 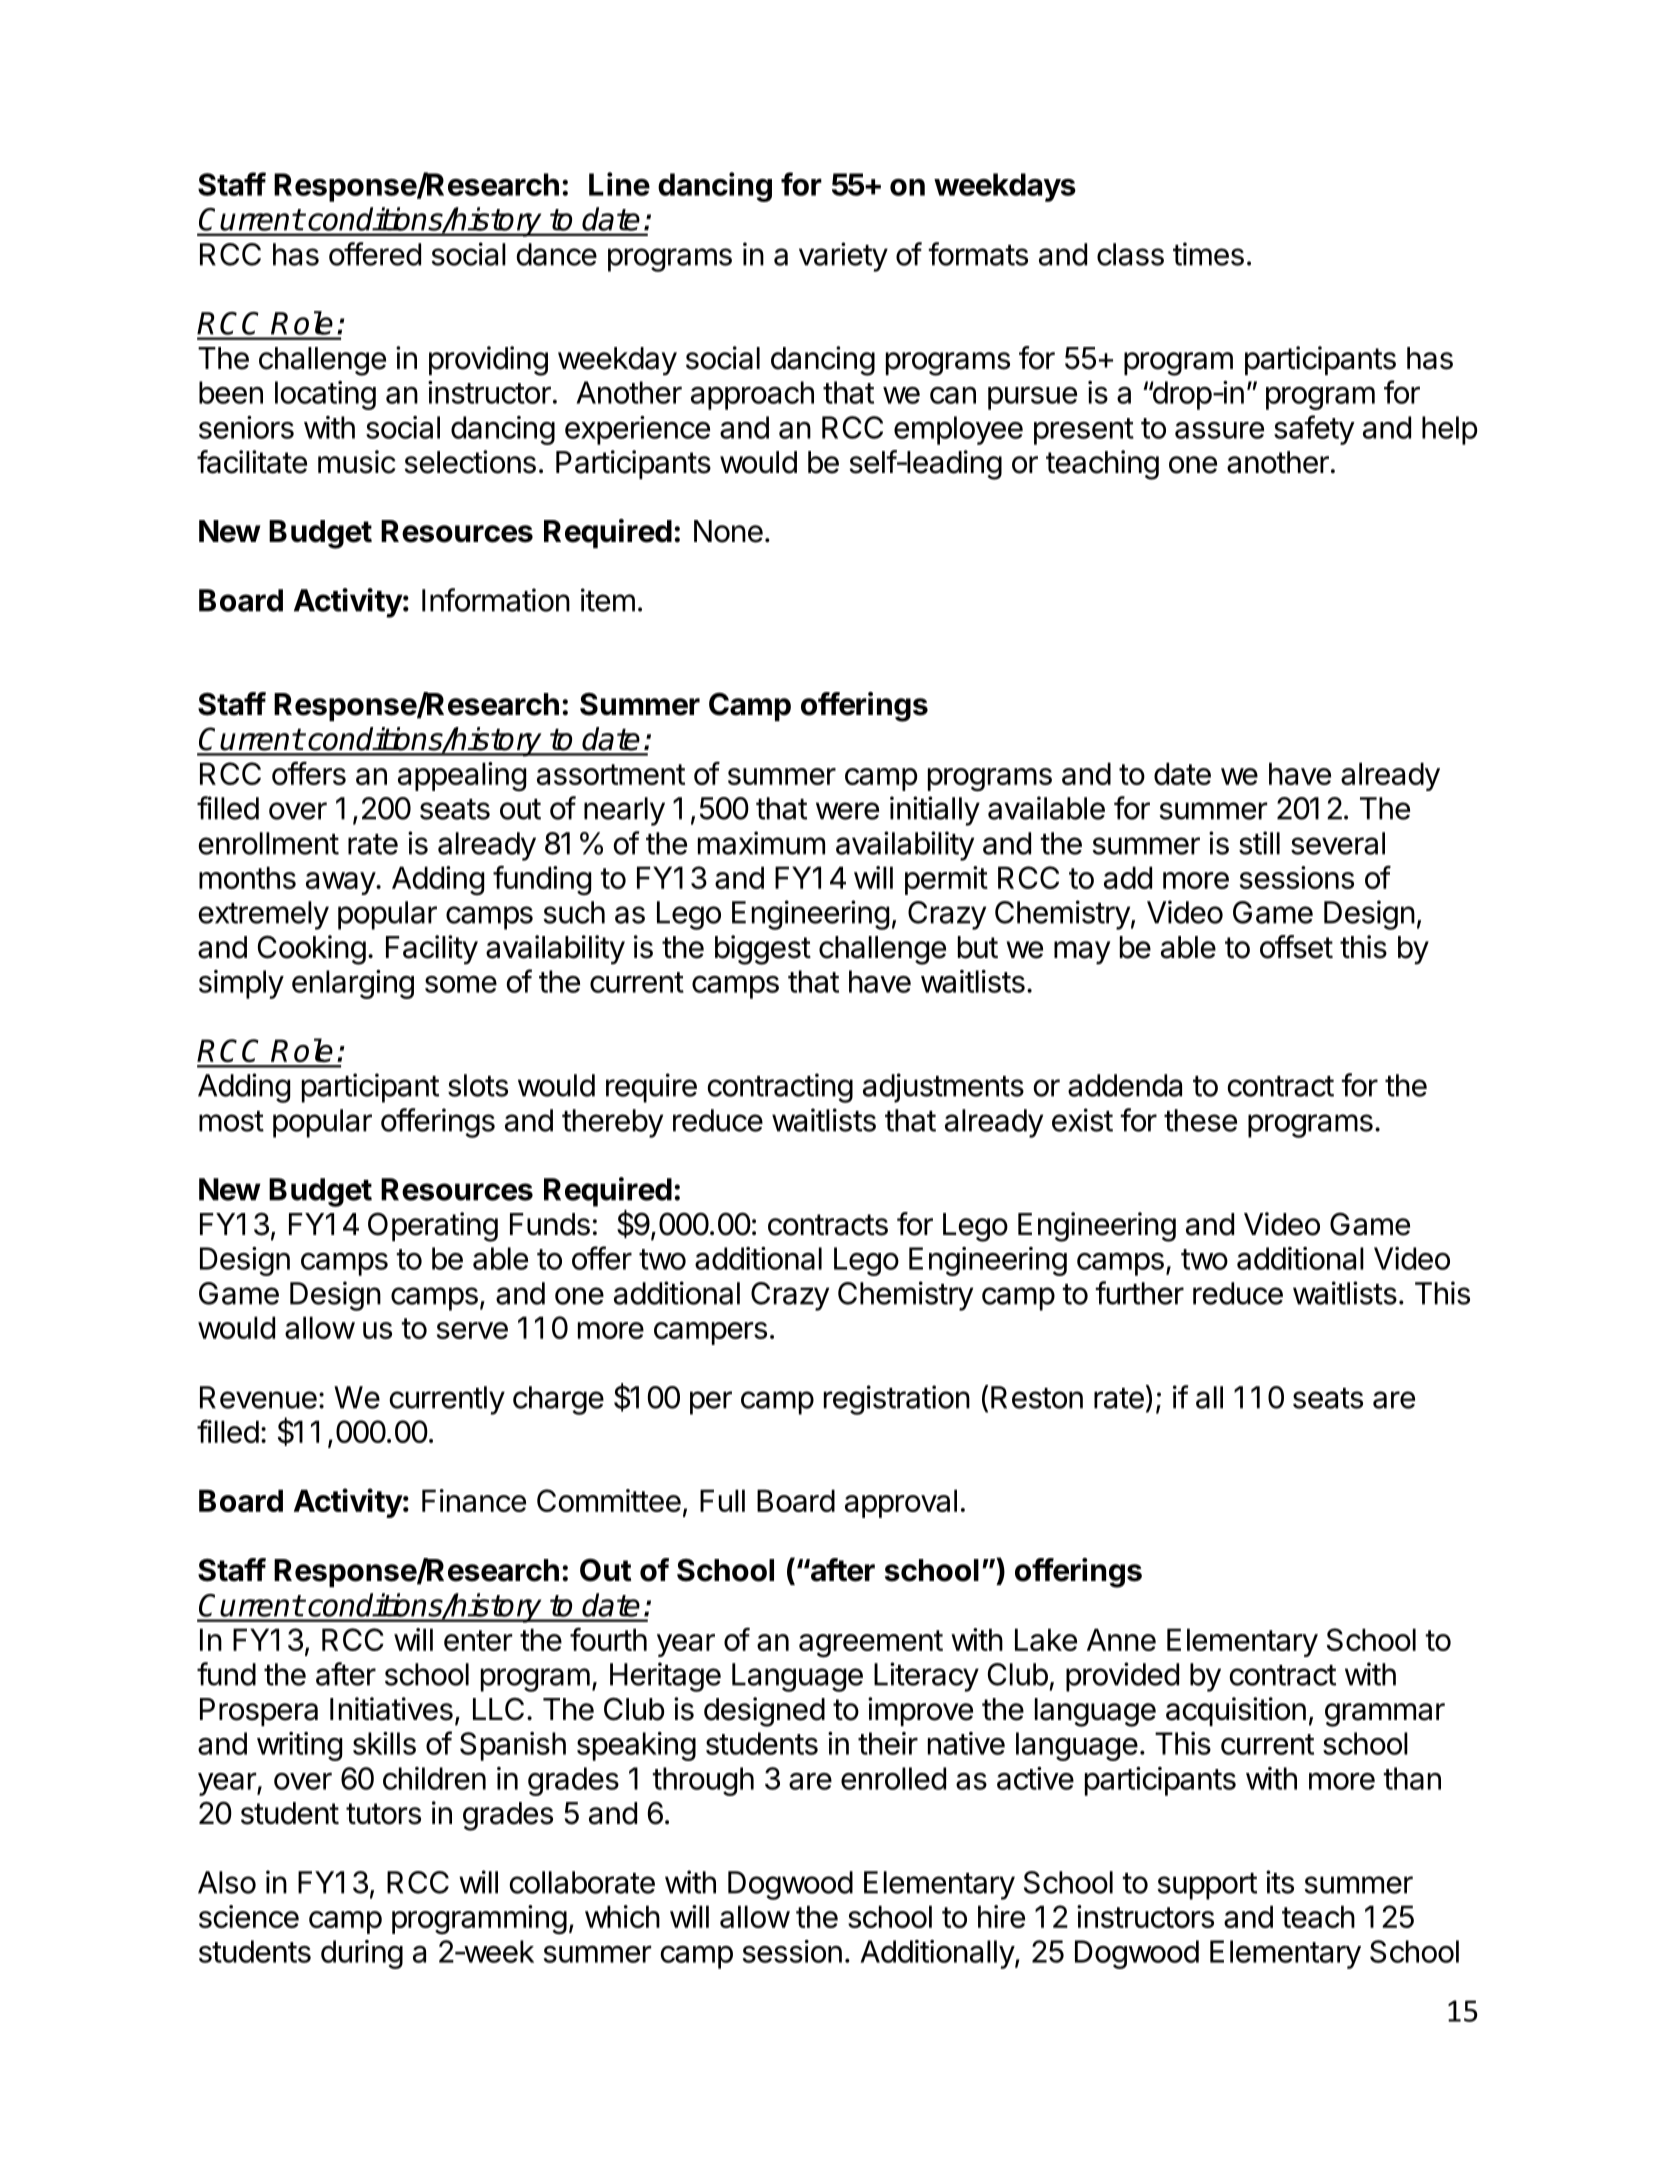 I want to click on times, so click(x=1208, y=254).
